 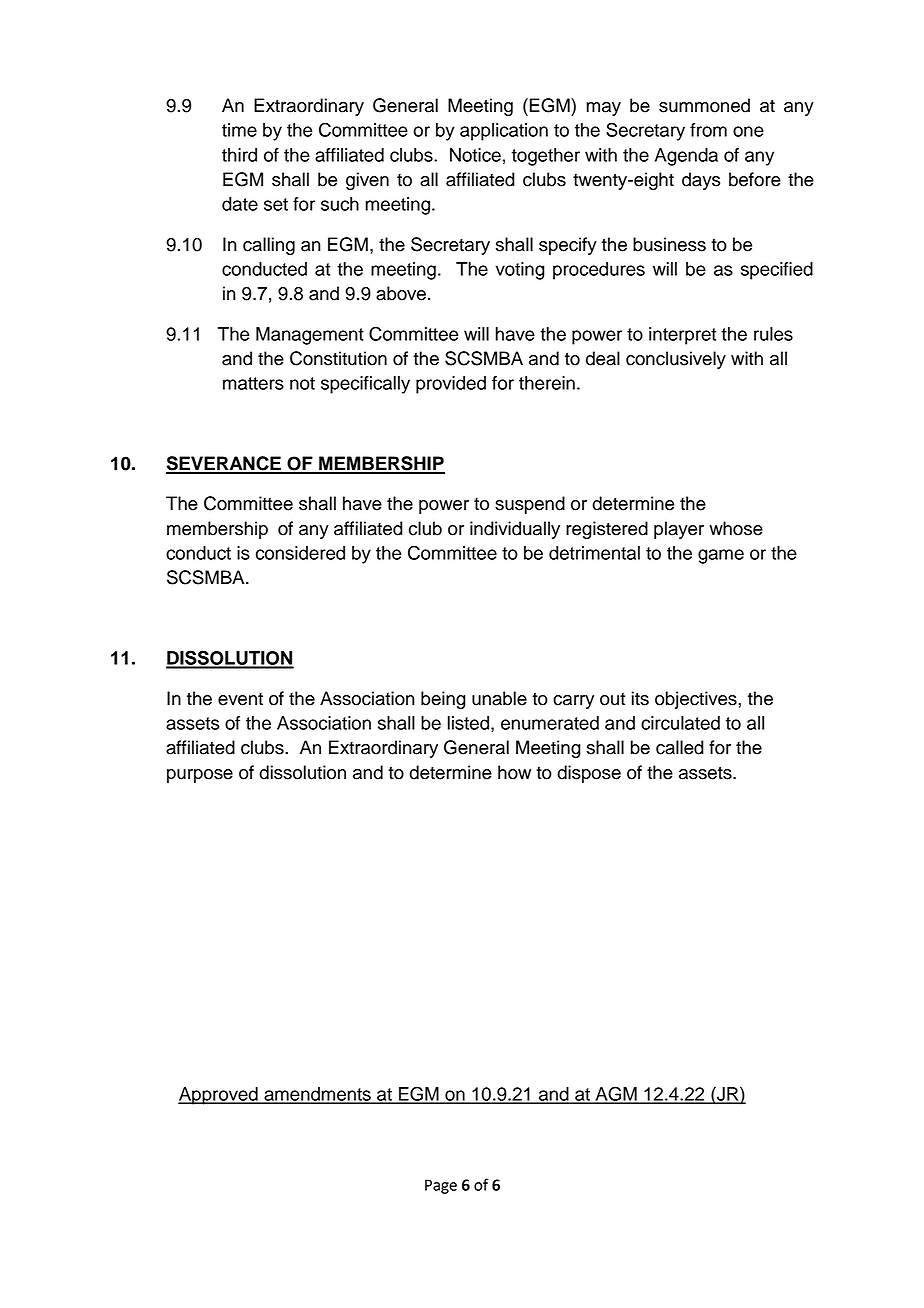 What do you see at coordinates (317, 1095) in the screenshot?
I see `amendments` at bounding box center [317, 1095].
